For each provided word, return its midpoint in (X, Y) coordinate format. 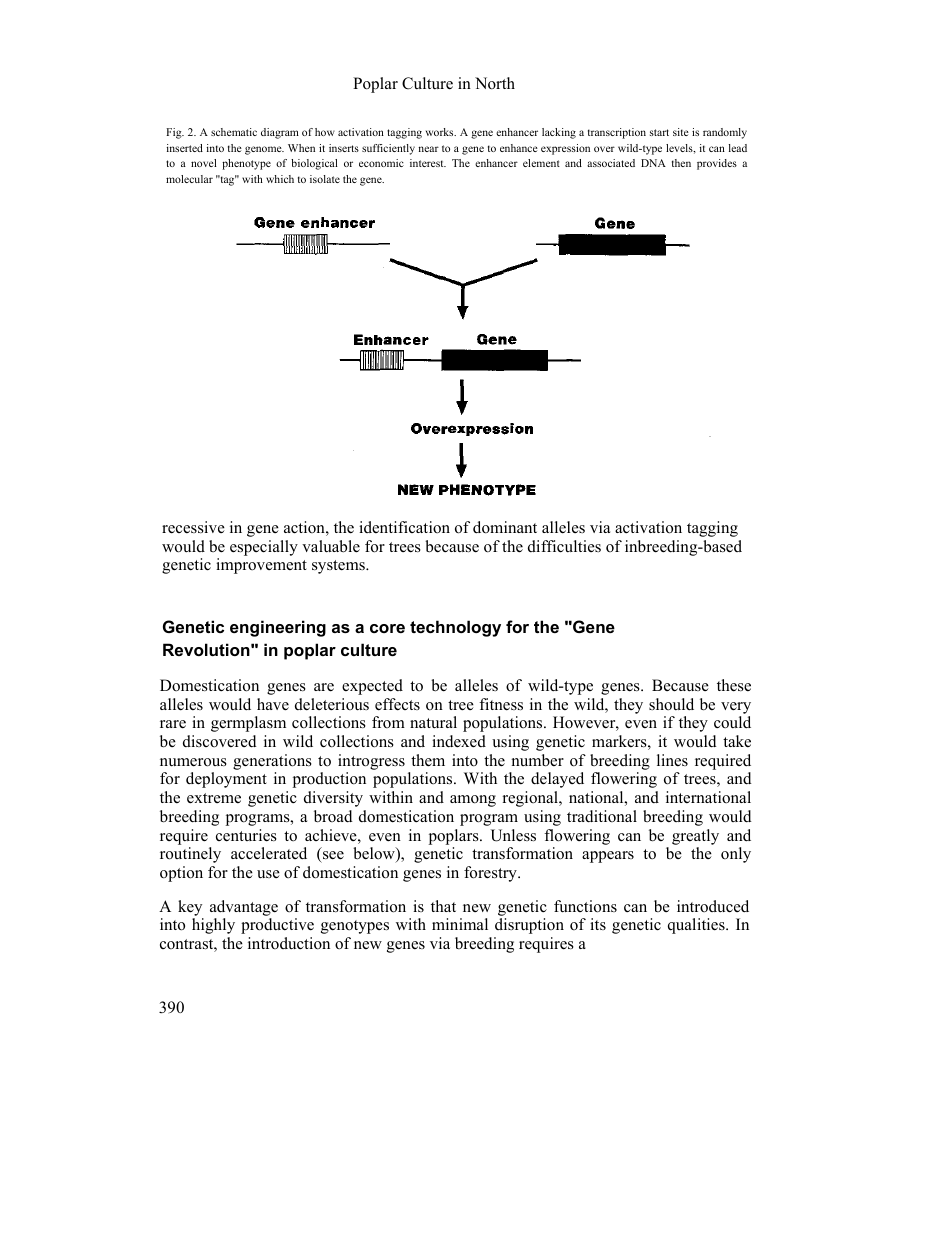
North (495, 83)
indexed (459, 741)
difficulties (564, 546)
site (681, 132)
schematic (234, 132)
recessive (193, 527)
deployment (226, 780)
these (734, 685)
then (681, 163)
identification (404, 527)
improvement (261, 566)
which (280, 179)
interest (428, 163)
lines (672, 760)
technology (455, 628)
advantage (244, 908)
